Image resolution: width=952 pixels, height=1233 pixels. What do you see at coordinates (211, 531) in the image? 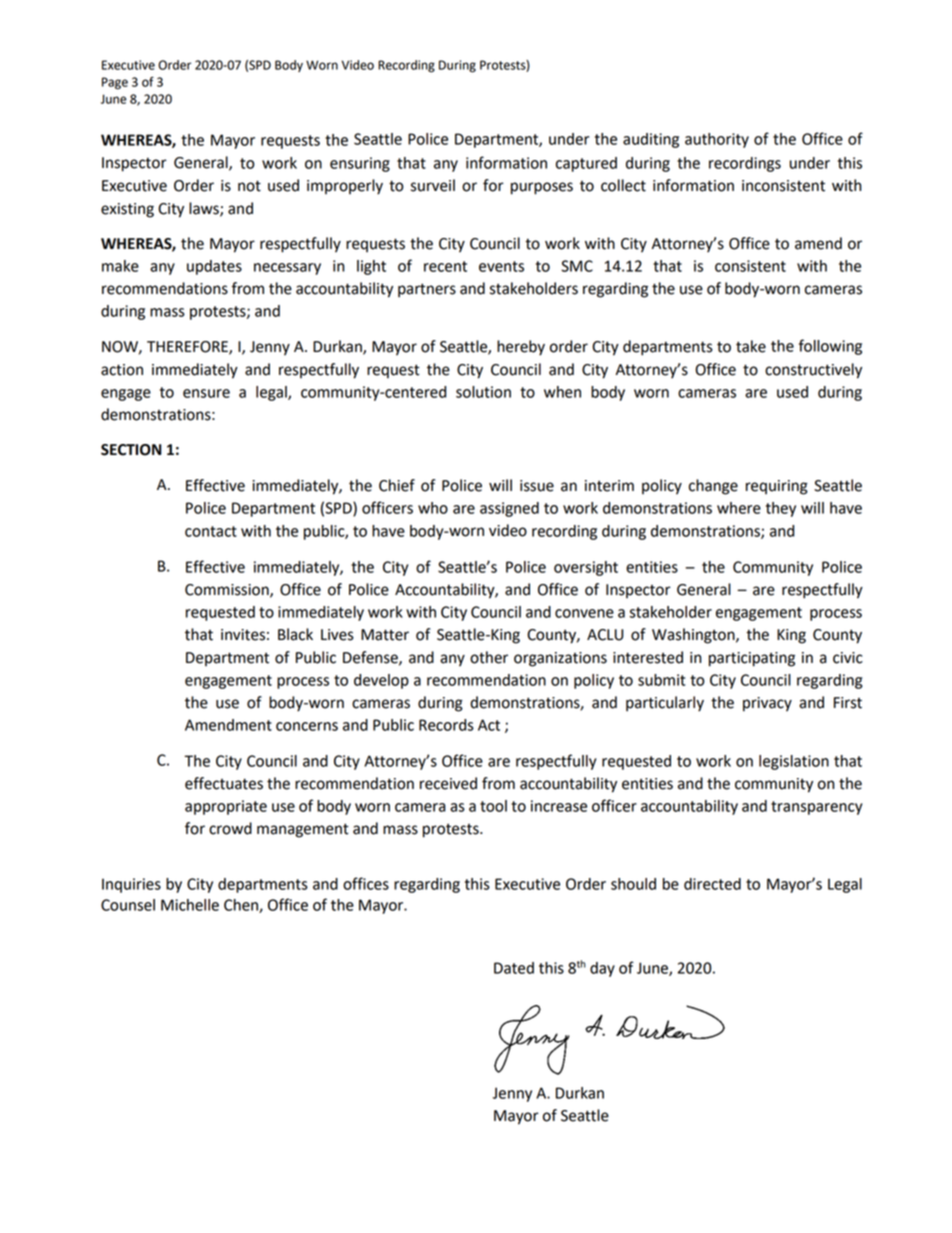
I see `contact` at bounding box center [211, 531].
